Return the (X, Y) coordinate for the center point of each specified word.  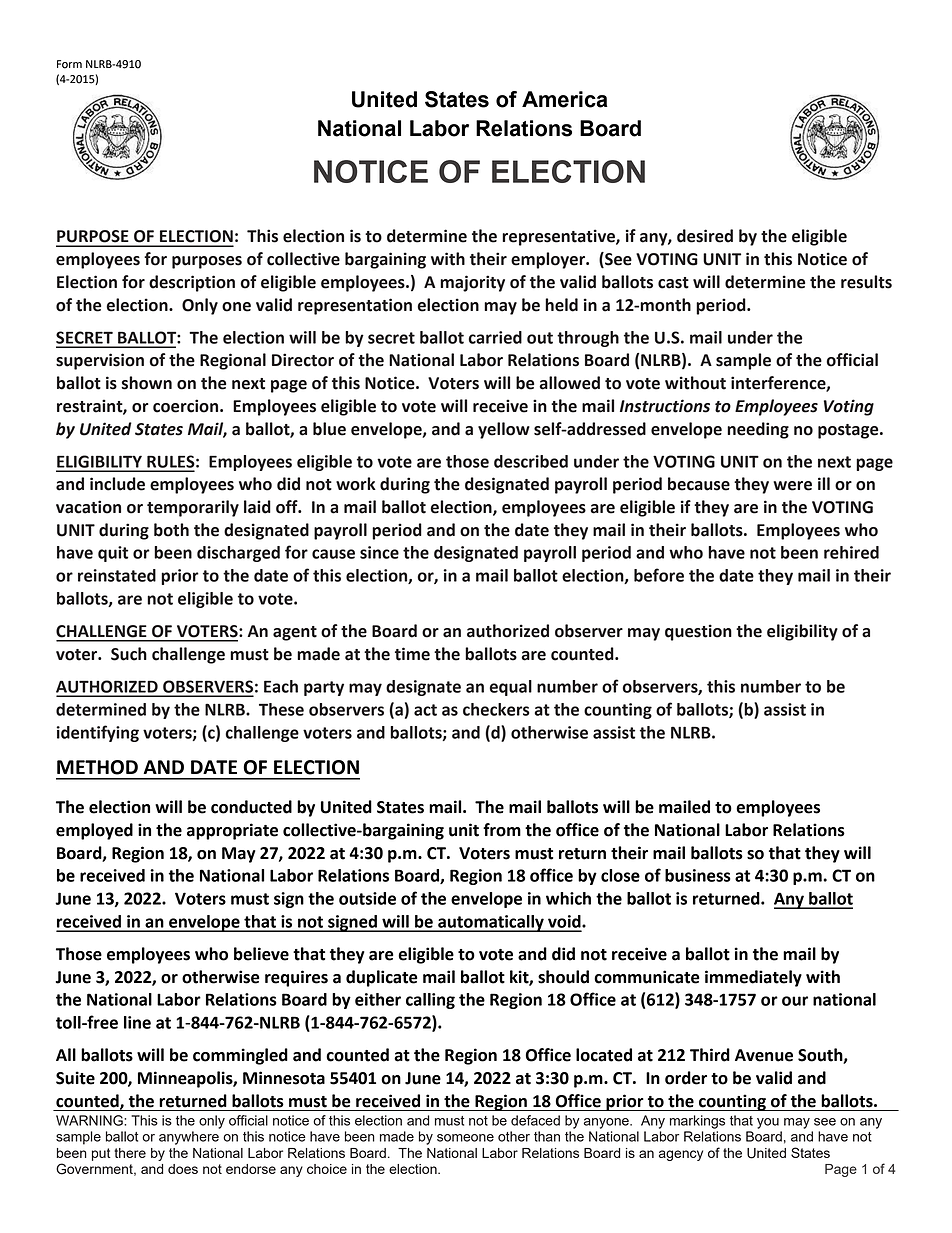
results (866, 282)
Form (69, 64)
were (792, 486)
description (192, 283)
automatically (491, 923)
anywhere (189, 1138)
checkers (496, 709)
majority (472, 283)
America (565, 99)
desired (705, 236)
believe (261, 954)
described (531, 461)
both (171, 530)
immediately (753, 978)
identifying (97, 733)
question (698, 632)
